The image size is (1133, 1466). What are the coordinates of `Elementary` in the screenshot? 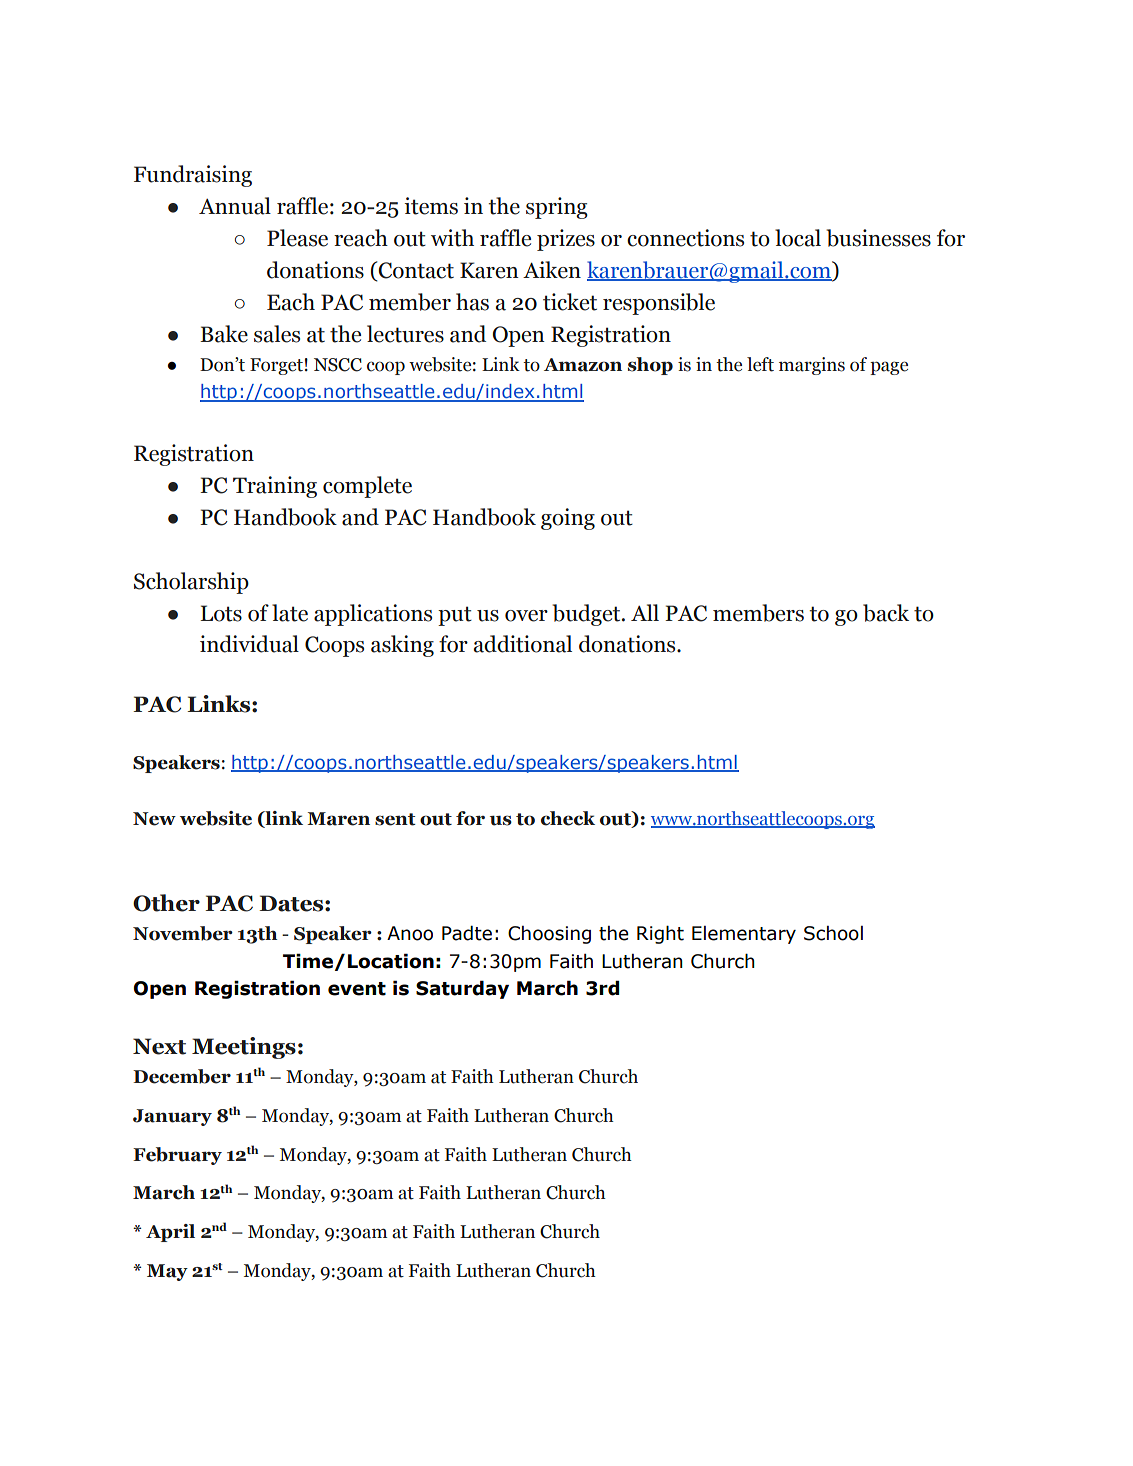 It's located at (744, 935).
